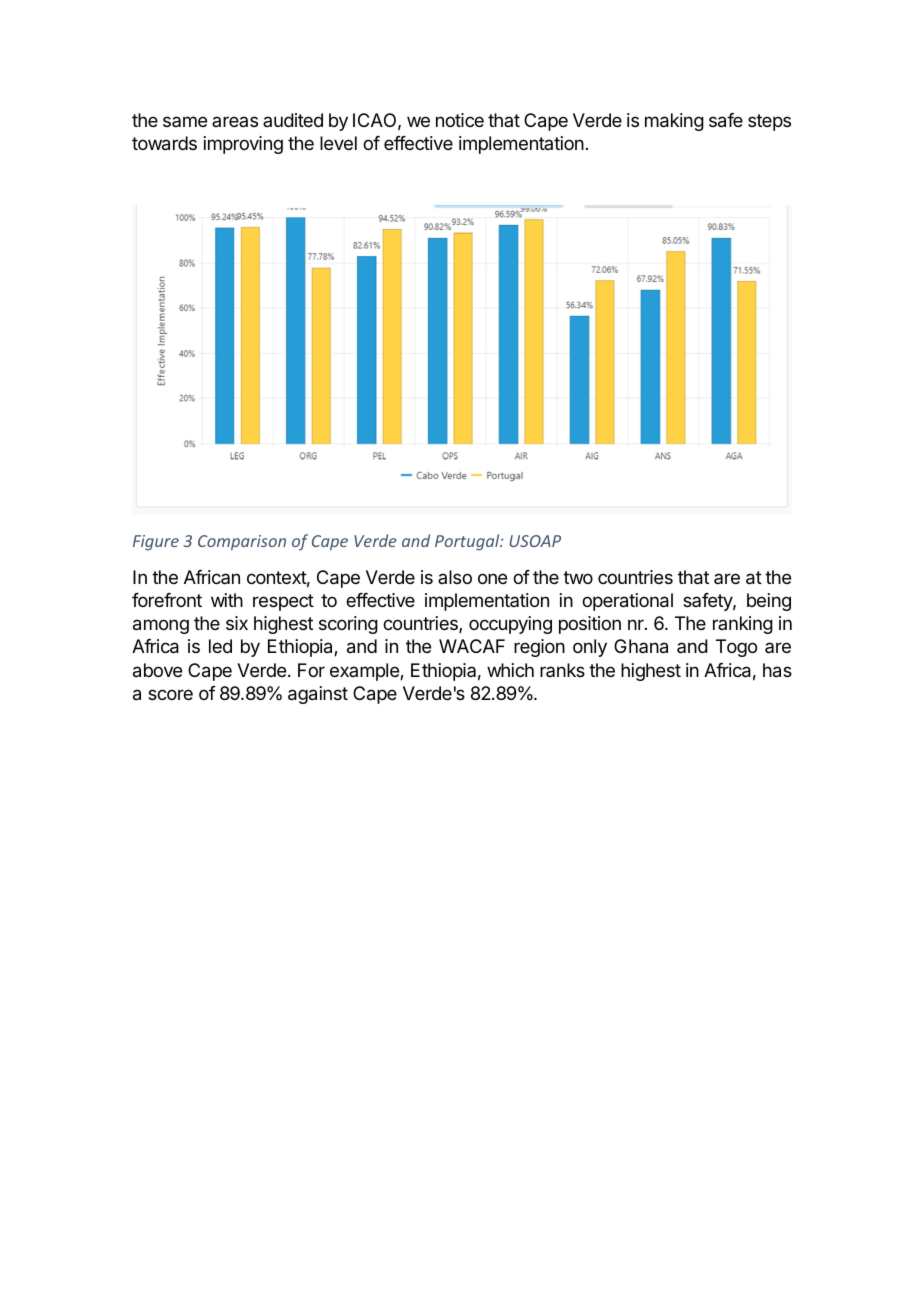  I want to click on making, so click(674, 122).
